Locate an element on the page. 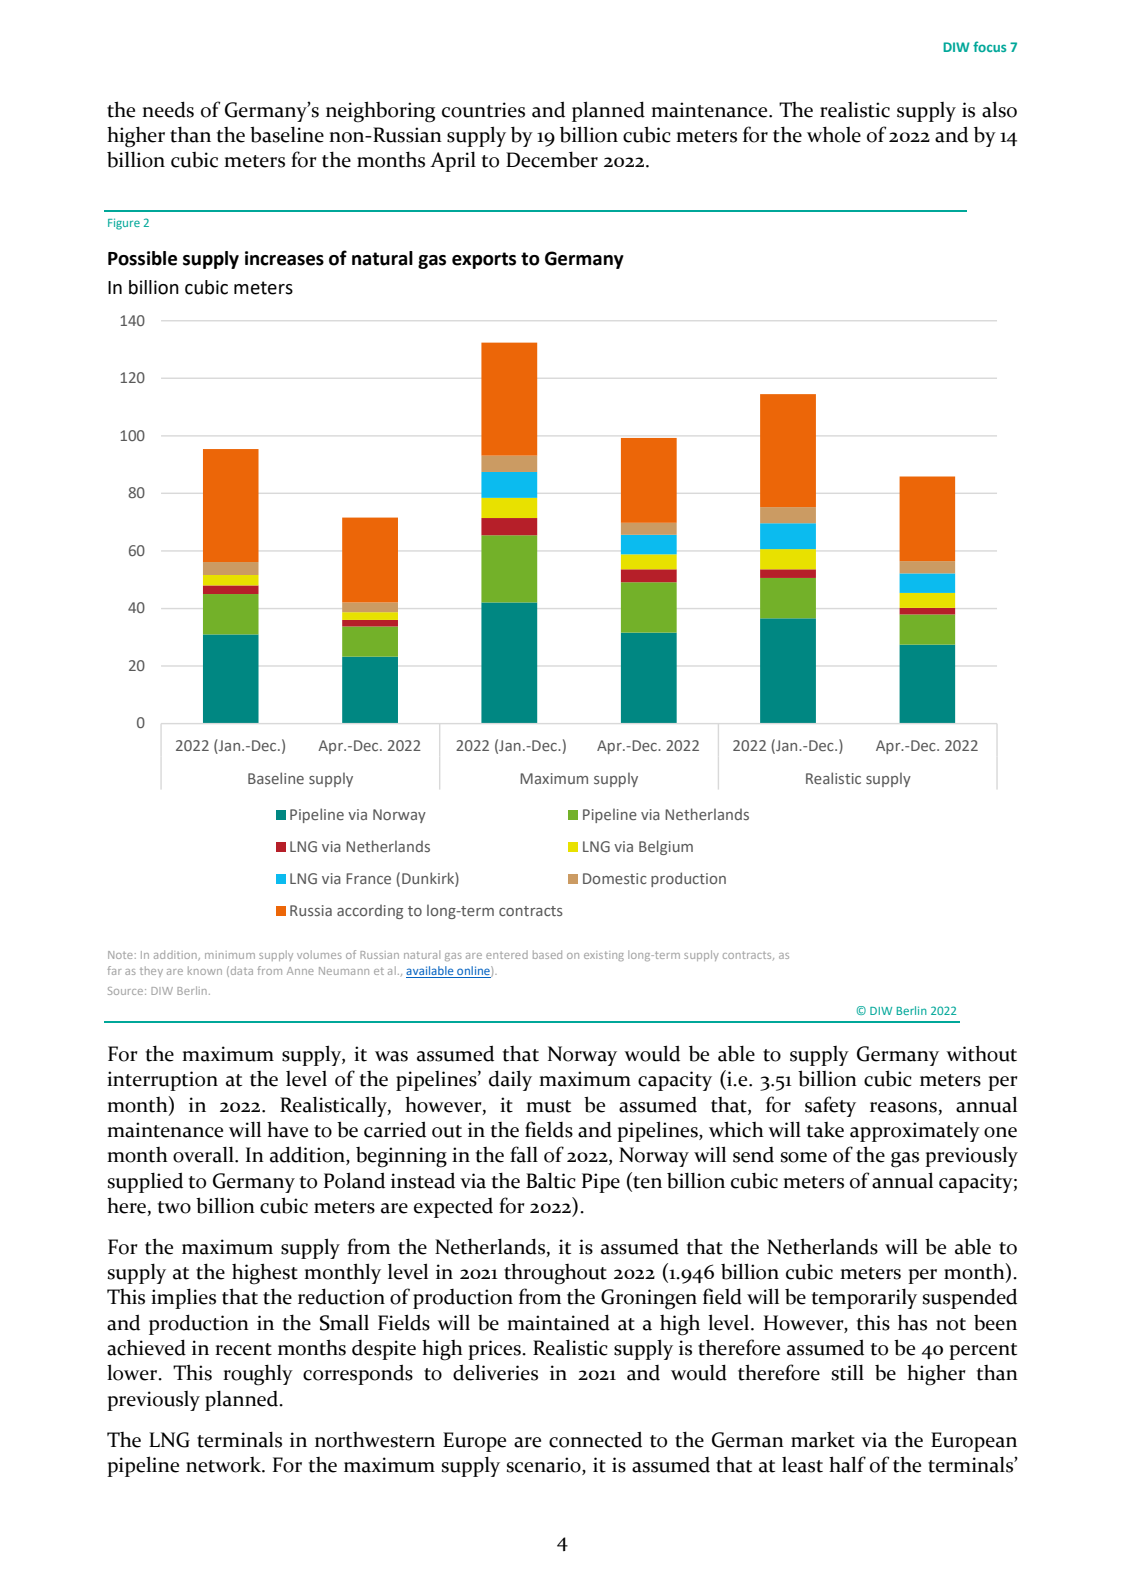 The width and height of the page is (1125, 1592). countries is located at coordinates (483, 110).
